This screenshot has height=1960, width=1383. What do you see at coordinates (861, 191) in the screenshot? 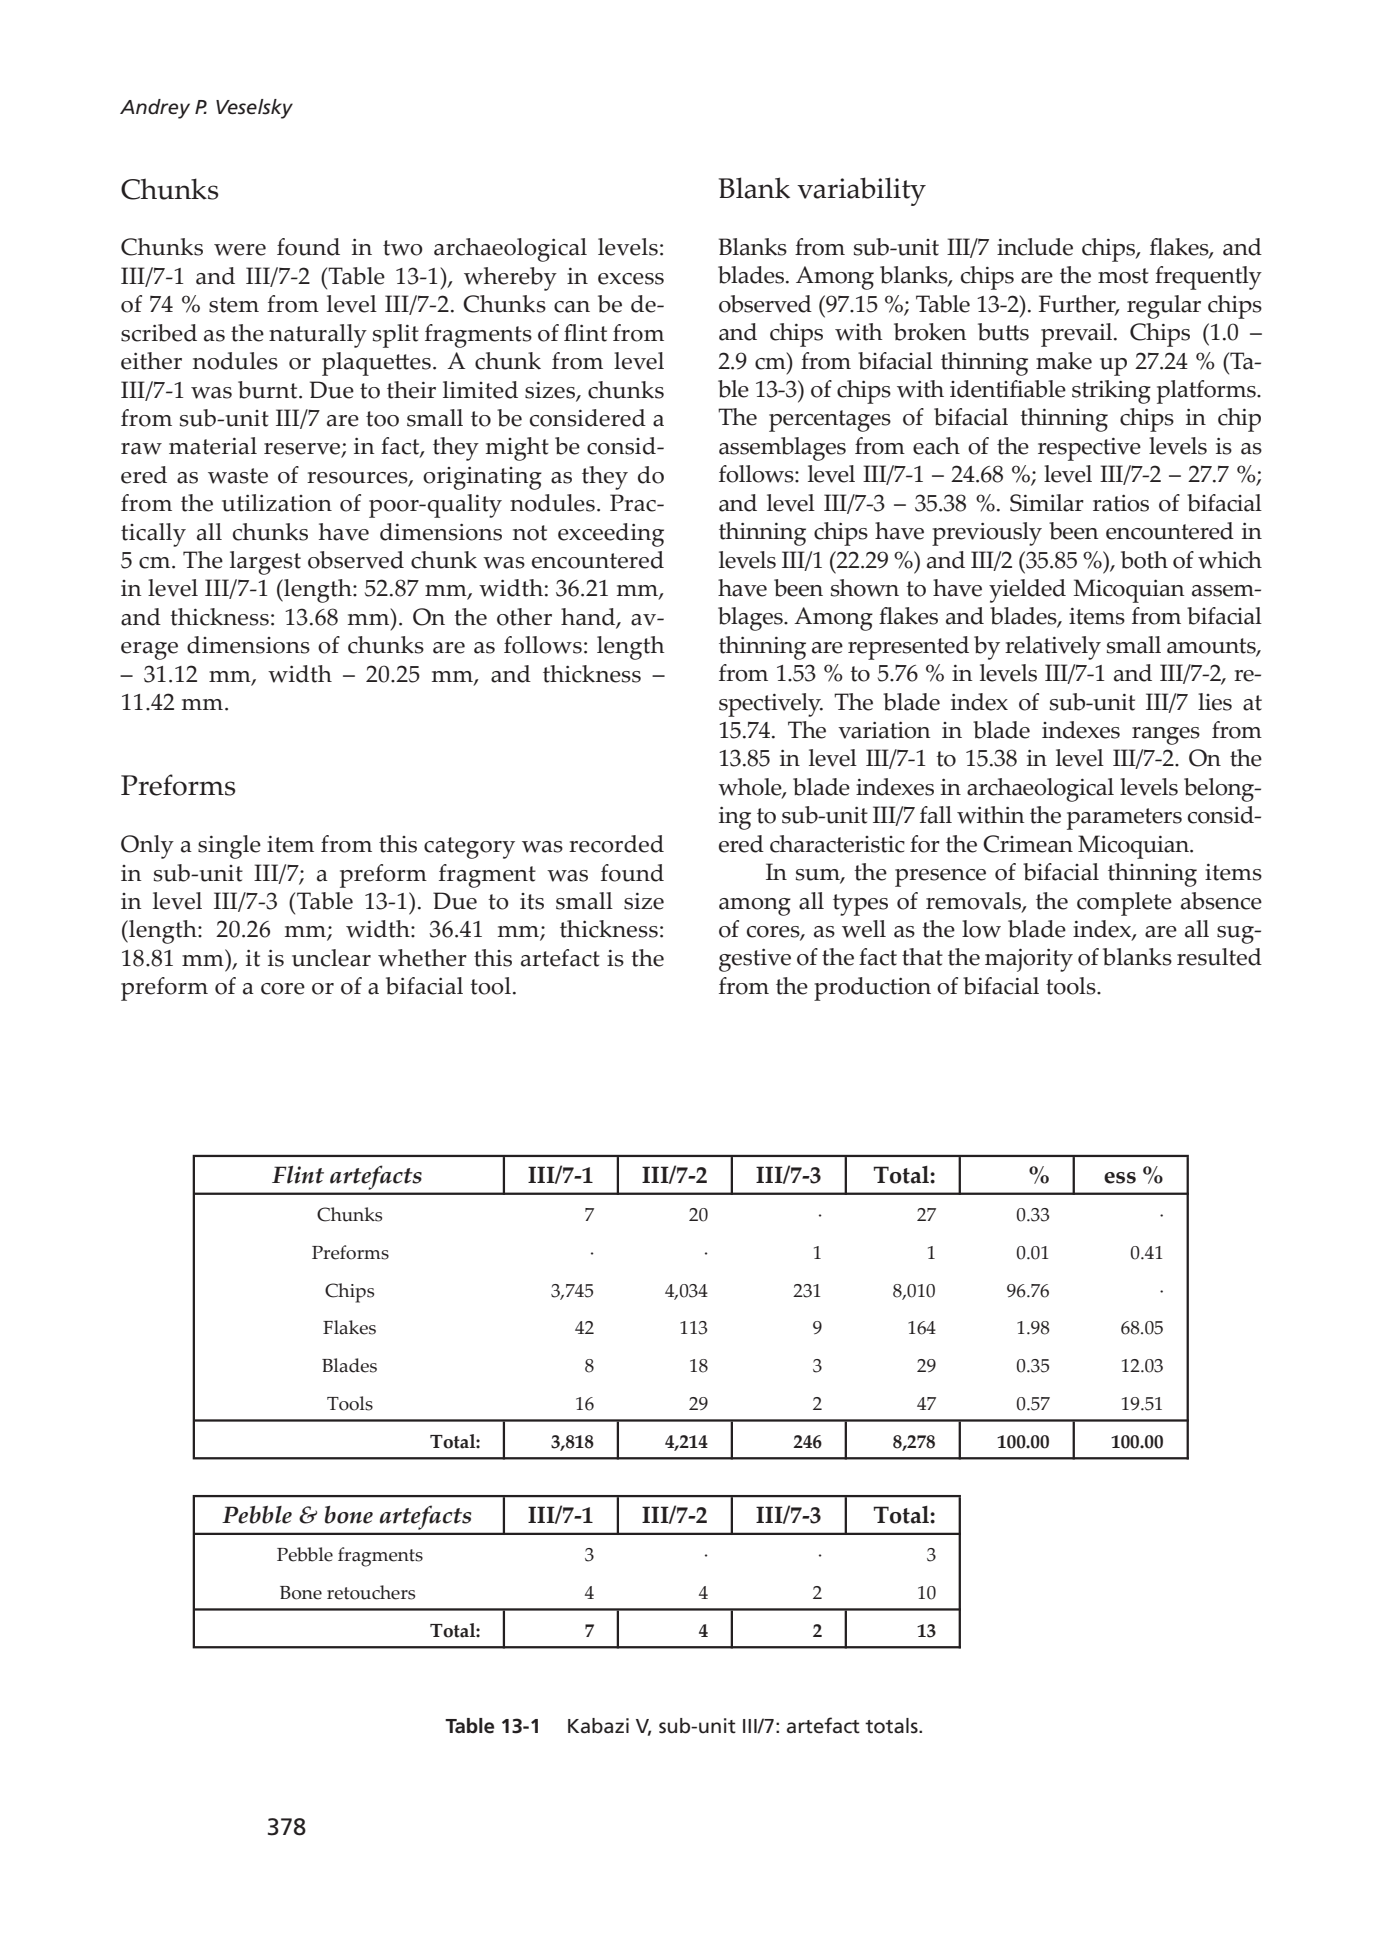
I see `variability` at bounding box center [861, 191].
